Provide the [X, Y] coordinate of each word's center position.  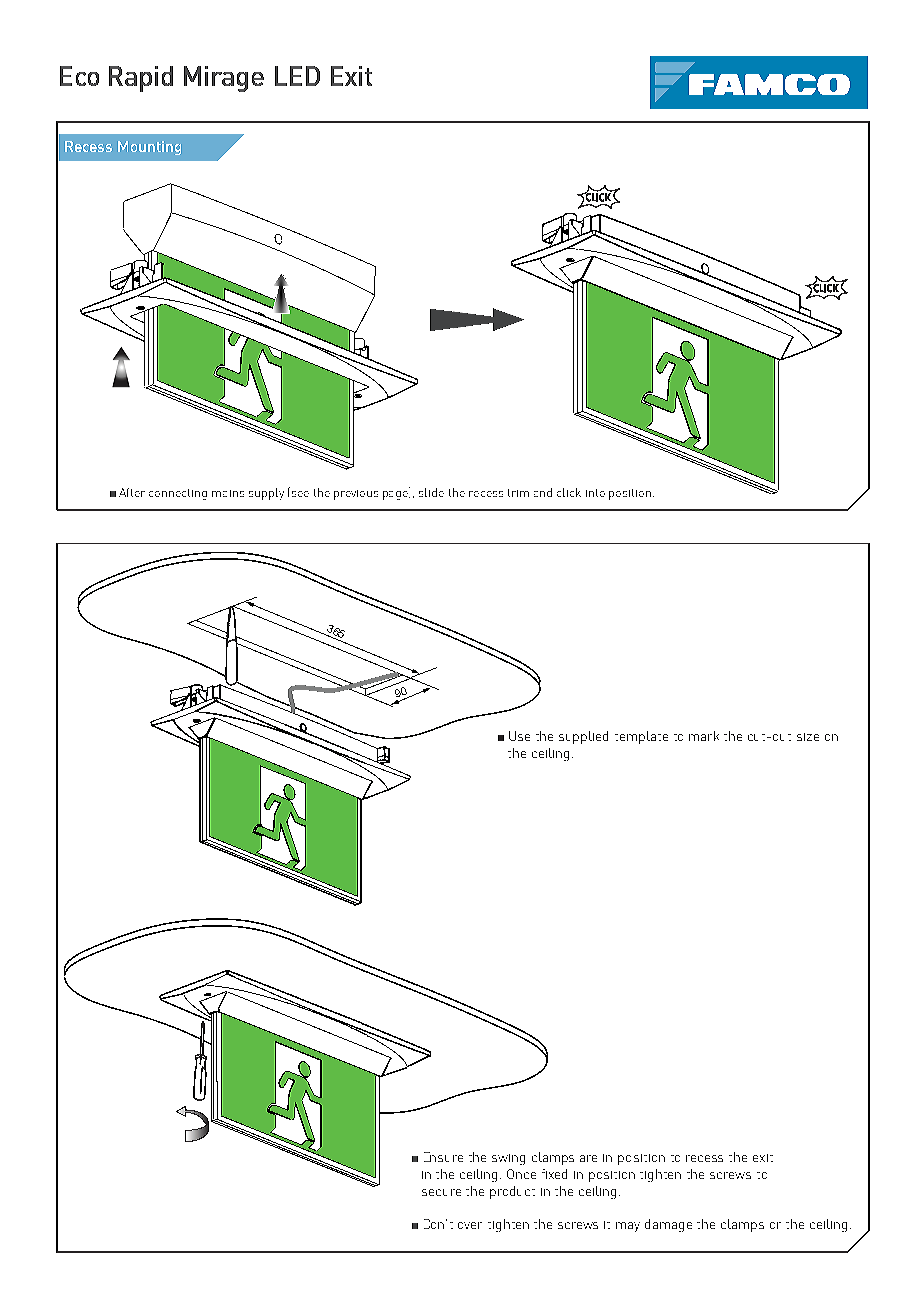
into [595, 493]
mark [704, 736]
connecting [178, 494]
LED [297, 76]
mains [228, 493]
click [569, 492]
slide [431, 492]
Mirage [224, 79]
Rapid [141, 79]
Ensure [443, 1157]
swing [508, 1159]
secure [441, 1192]
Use [519, 736]
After [132, 492]
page [396, 495]
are [588, 1158]
